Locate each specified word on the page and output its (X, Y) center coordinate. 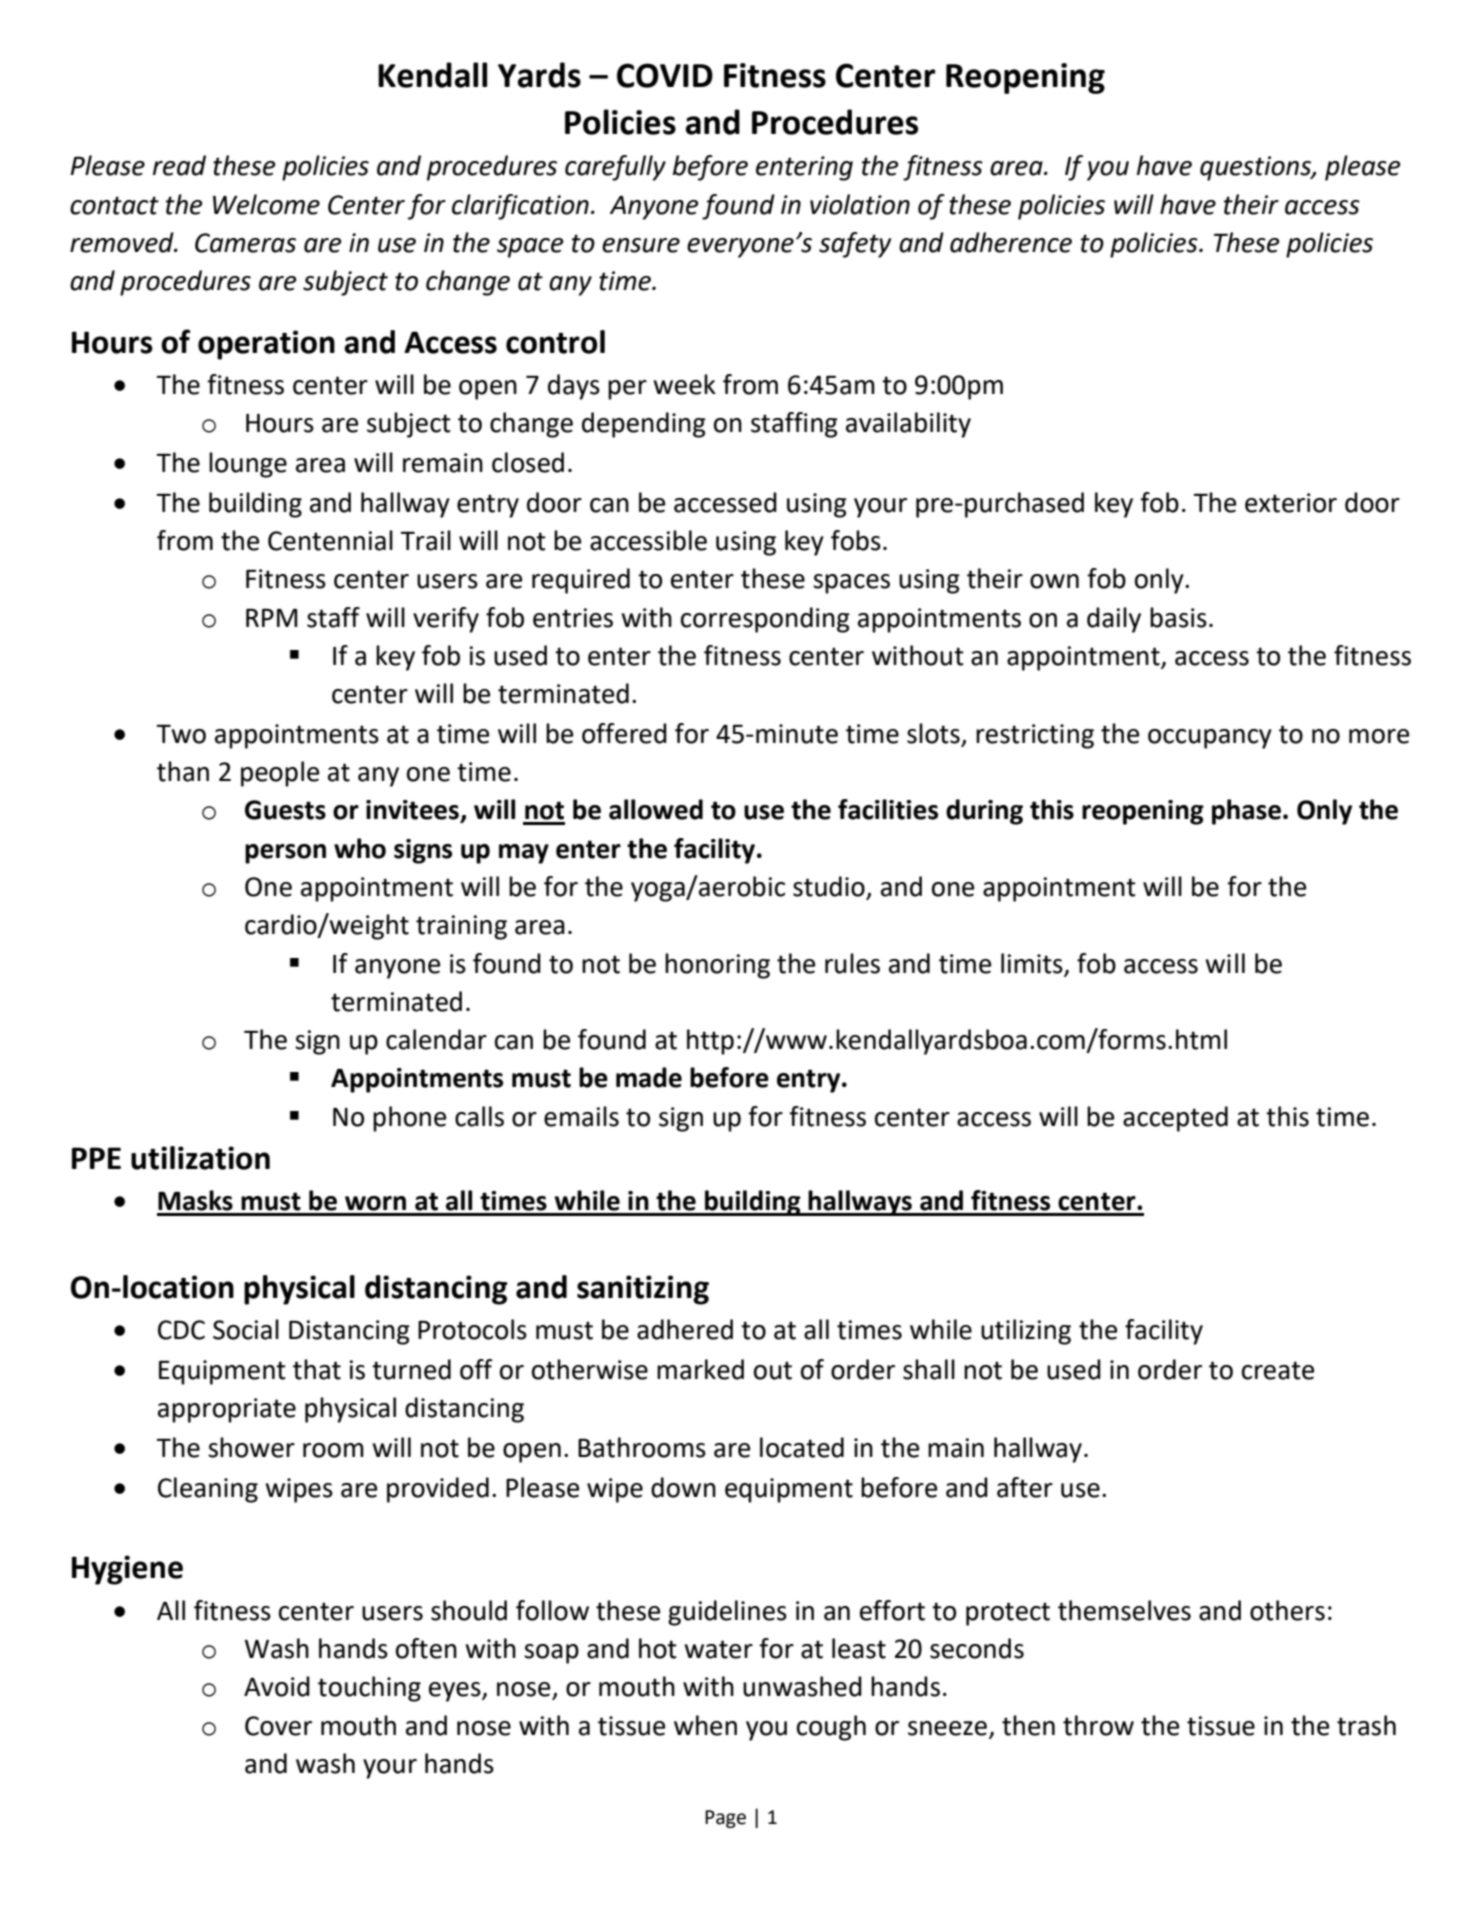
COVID (665, 75)
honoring (717, 966)
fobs (856, 540)
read (179, 165)
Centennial (330, 540)
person (285, 854)
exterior (1291, 503)
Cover (278, 1726)
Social (246, 1329)
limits (1032, 963)
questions (1256, 168)
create (1278, 1370)
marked (700, 1369)
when (705, 1725)
